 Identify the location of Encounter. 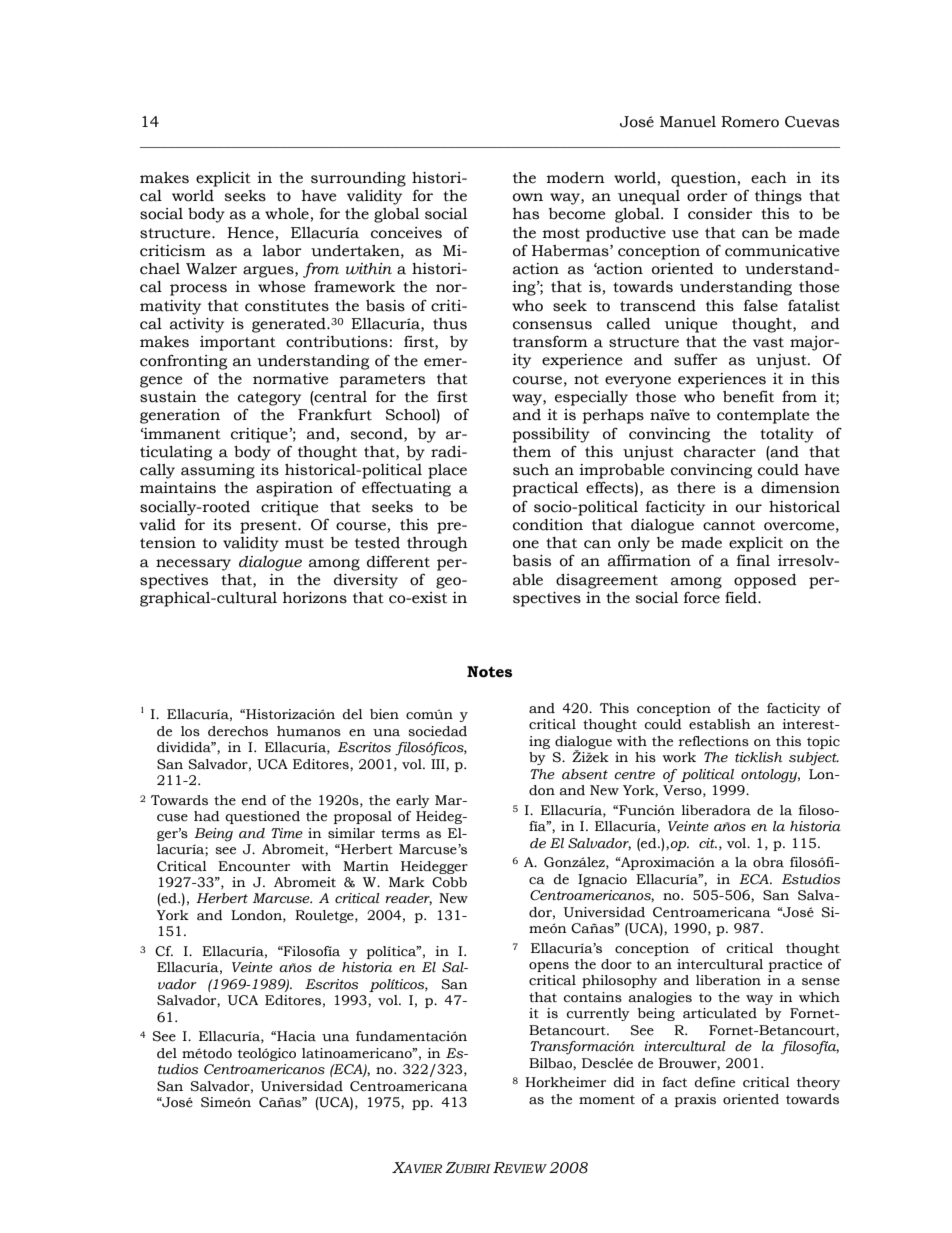
(254, 866).
